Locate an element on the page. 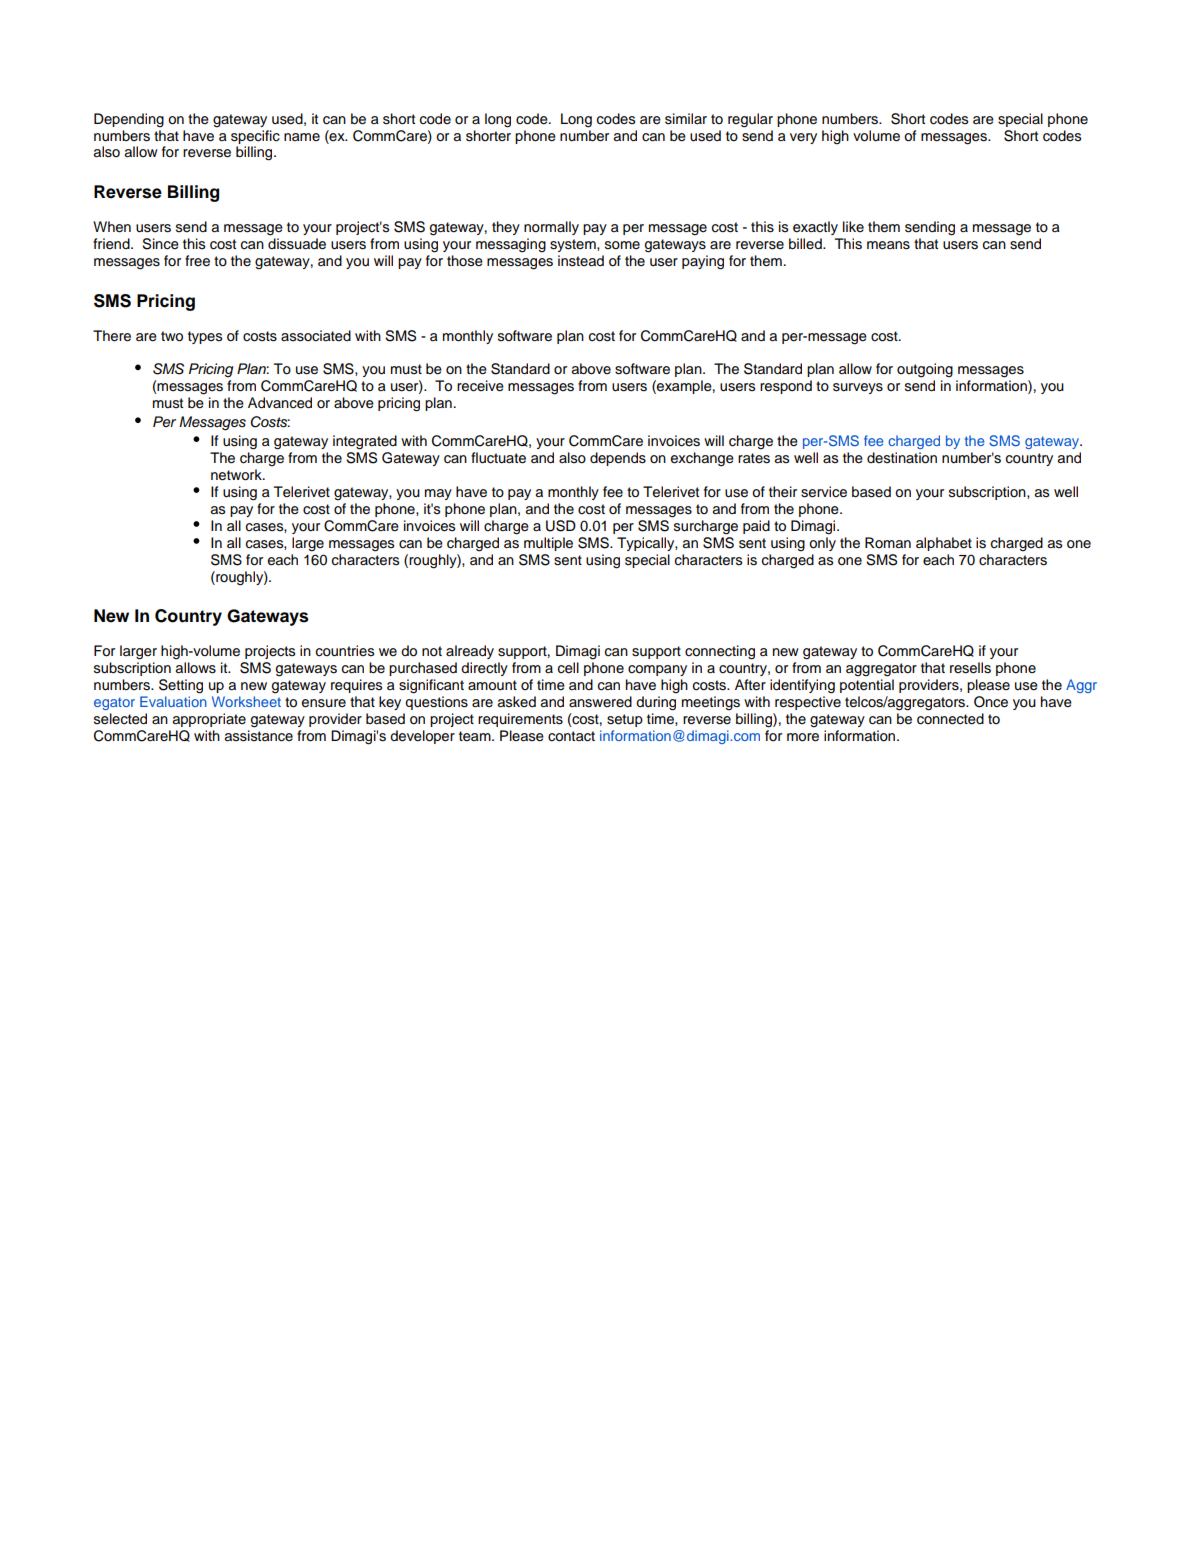  requirements is located at coordinates (520, 720).
